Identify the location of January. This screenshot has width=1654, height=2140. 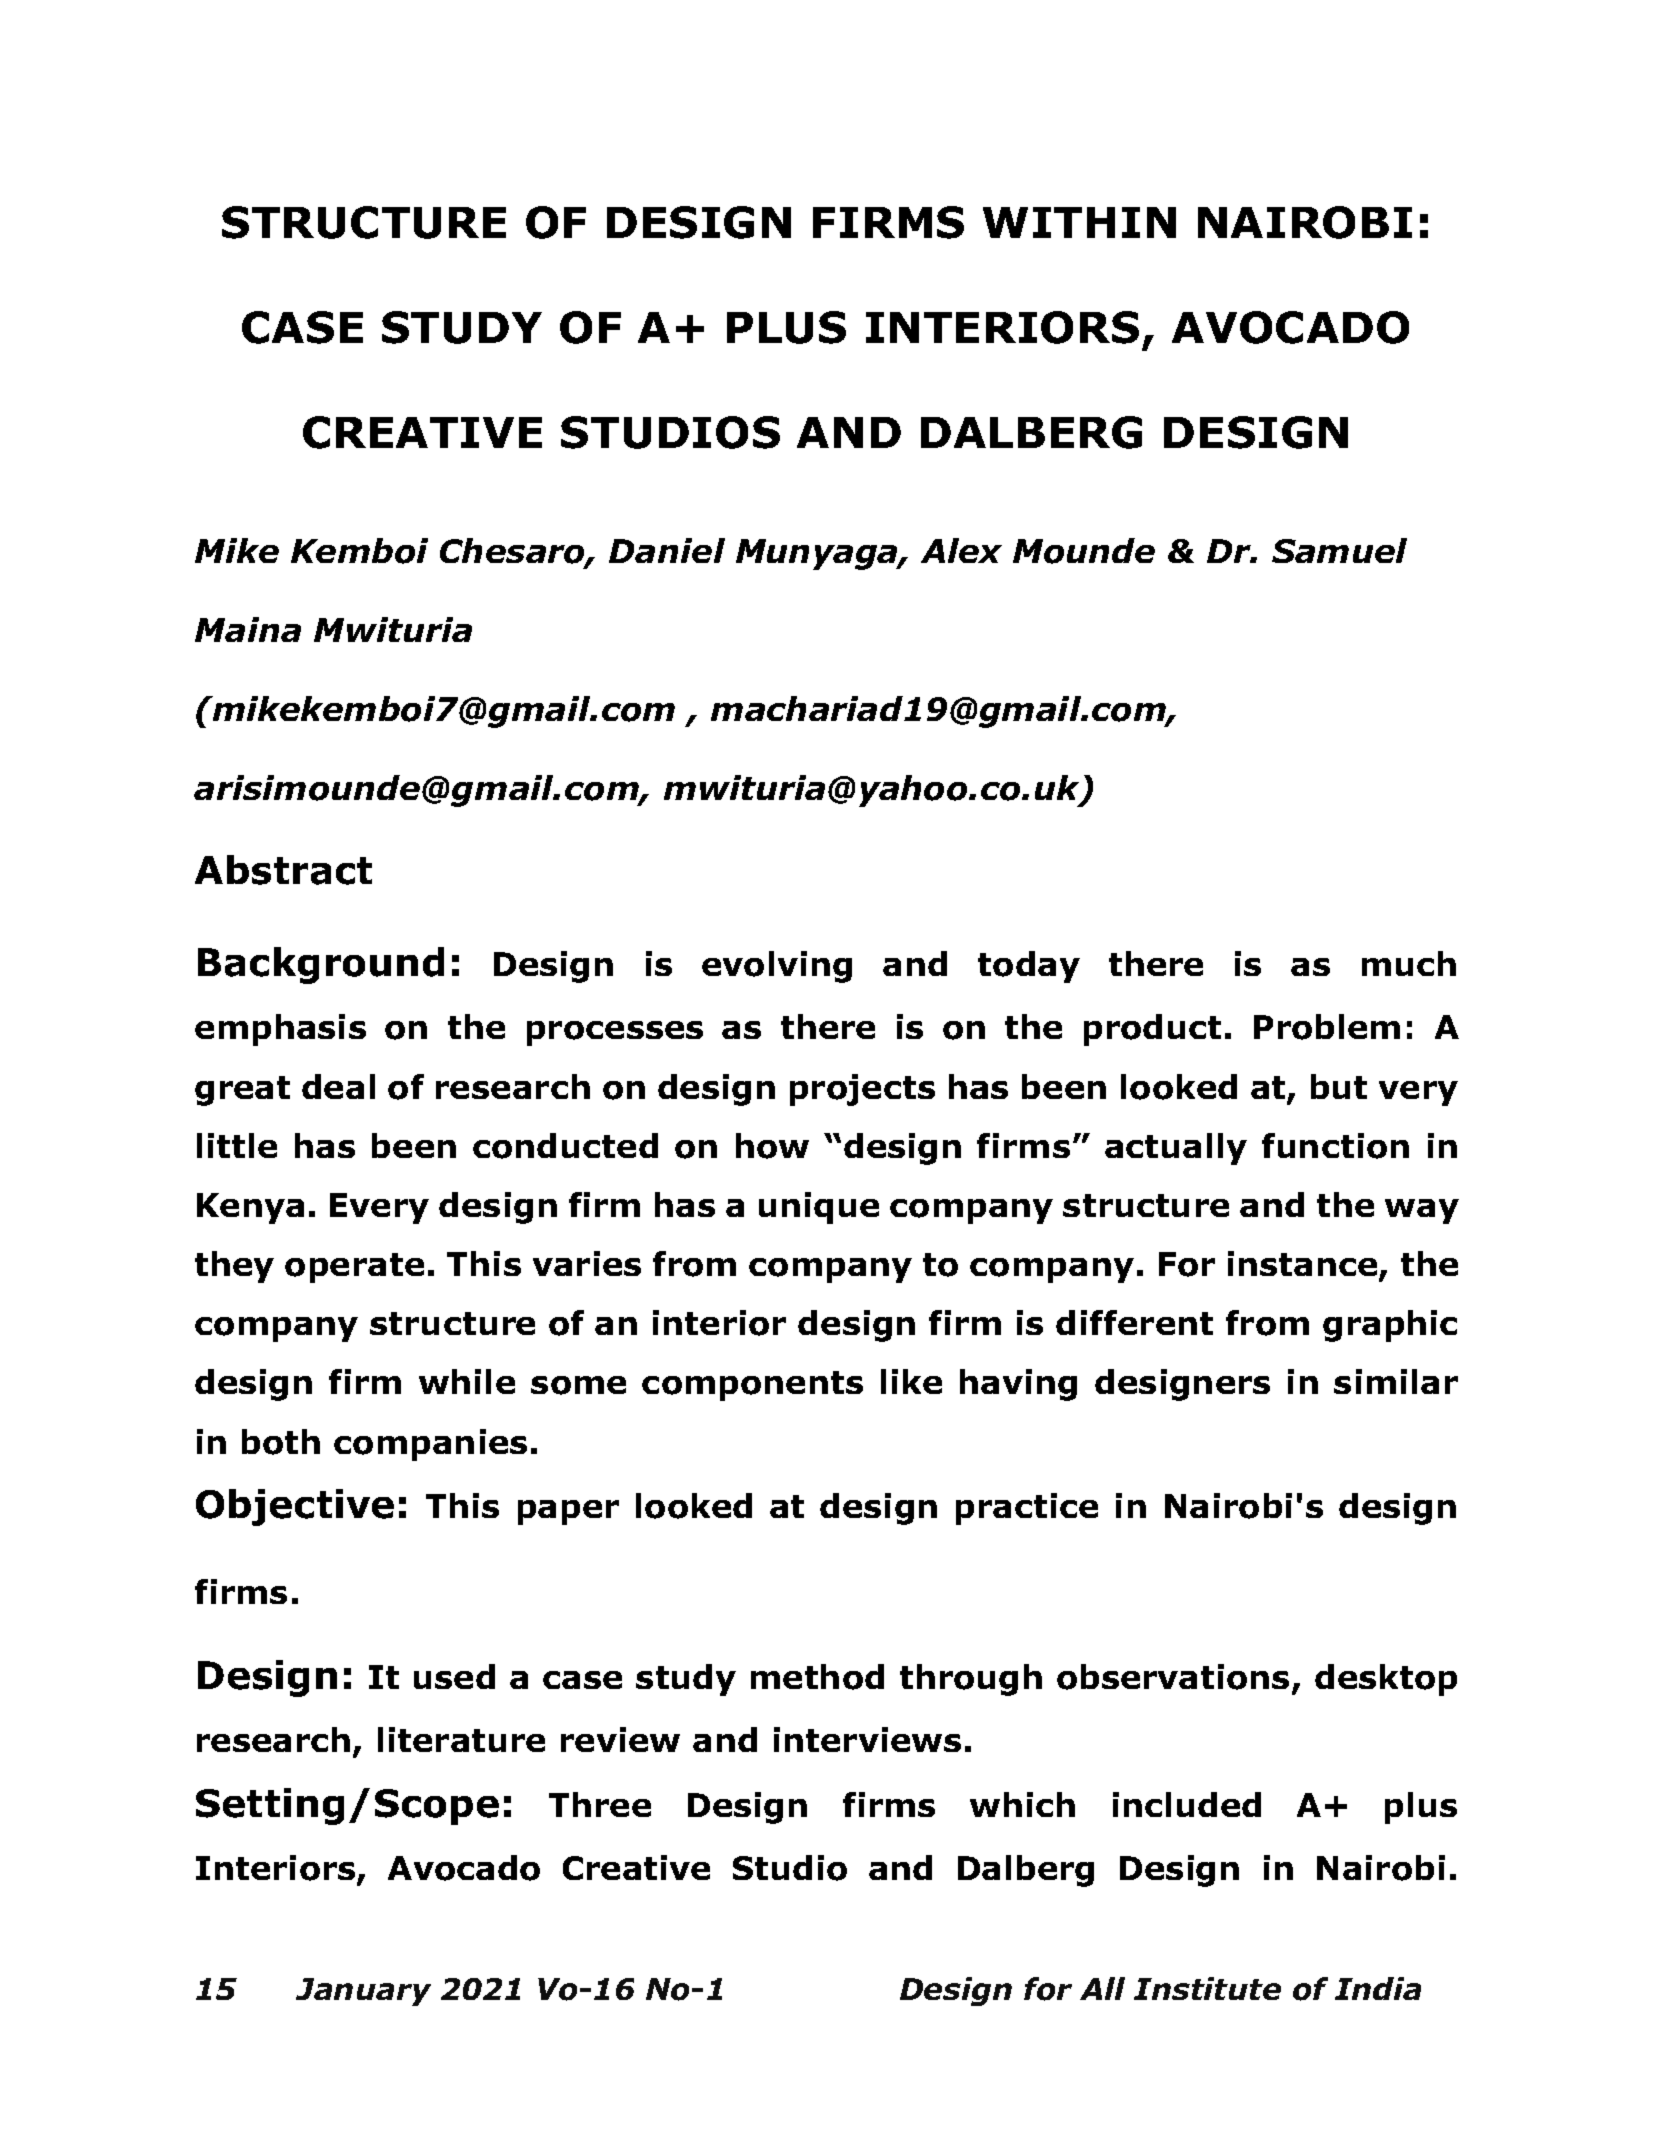
(363, 1992).
